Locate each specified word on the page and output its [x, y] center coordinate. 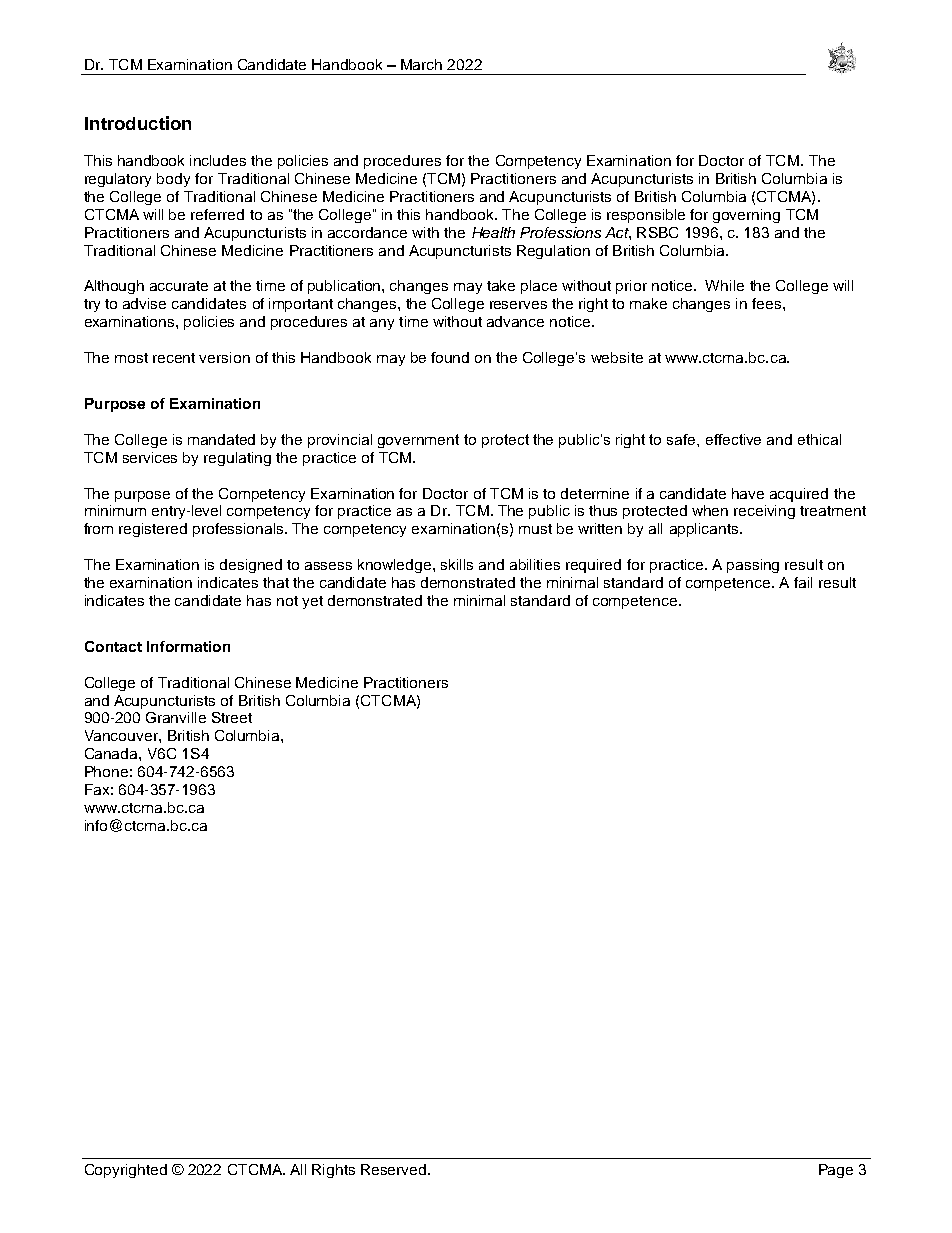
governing [746, 216]
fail [803, 582]
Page [836, 1171]
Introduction [138, 123]
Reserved [395, 1169]
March [421, 64]
